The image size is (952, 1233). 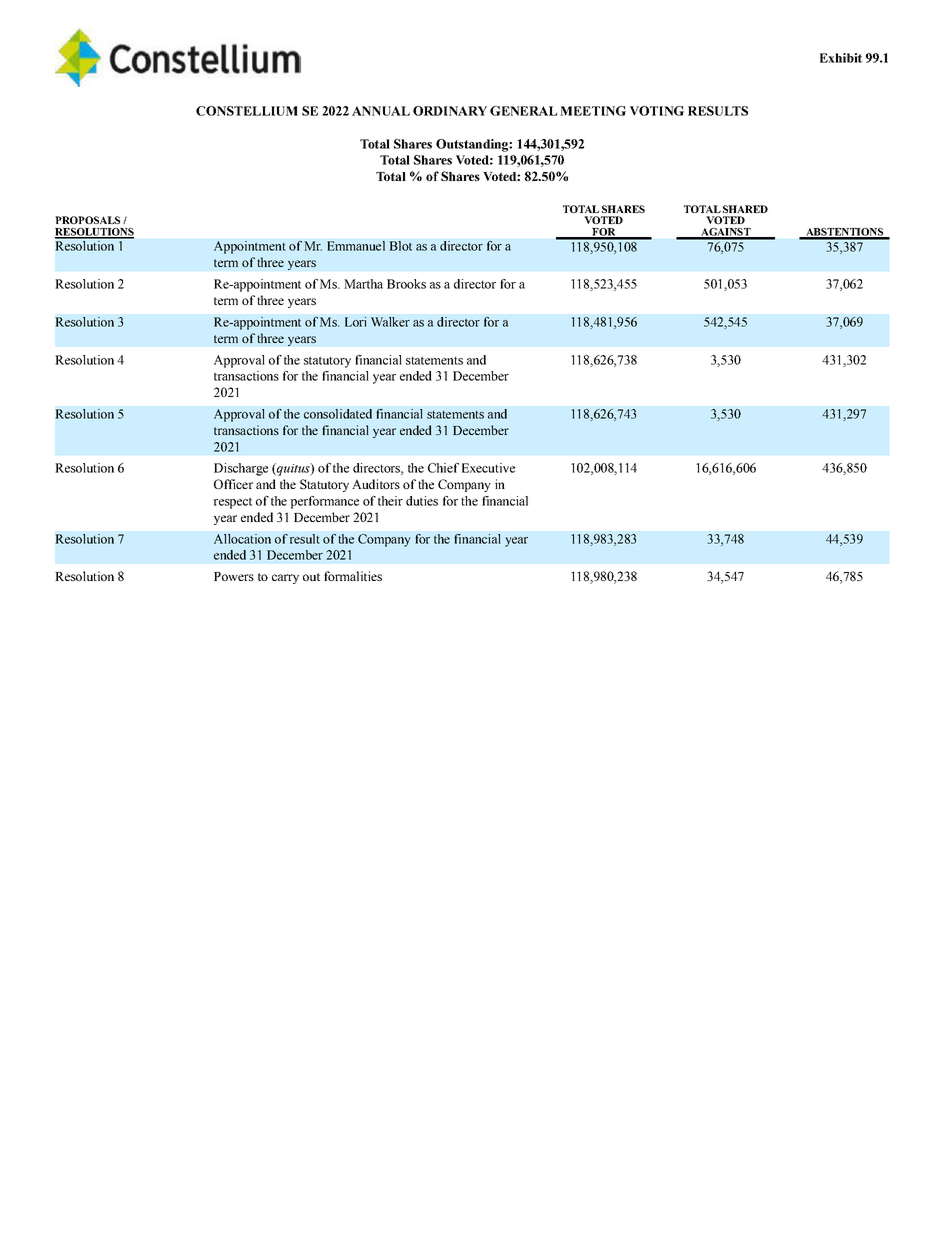 I want to click on PROPOSALS, so click(x=87, y=220).
